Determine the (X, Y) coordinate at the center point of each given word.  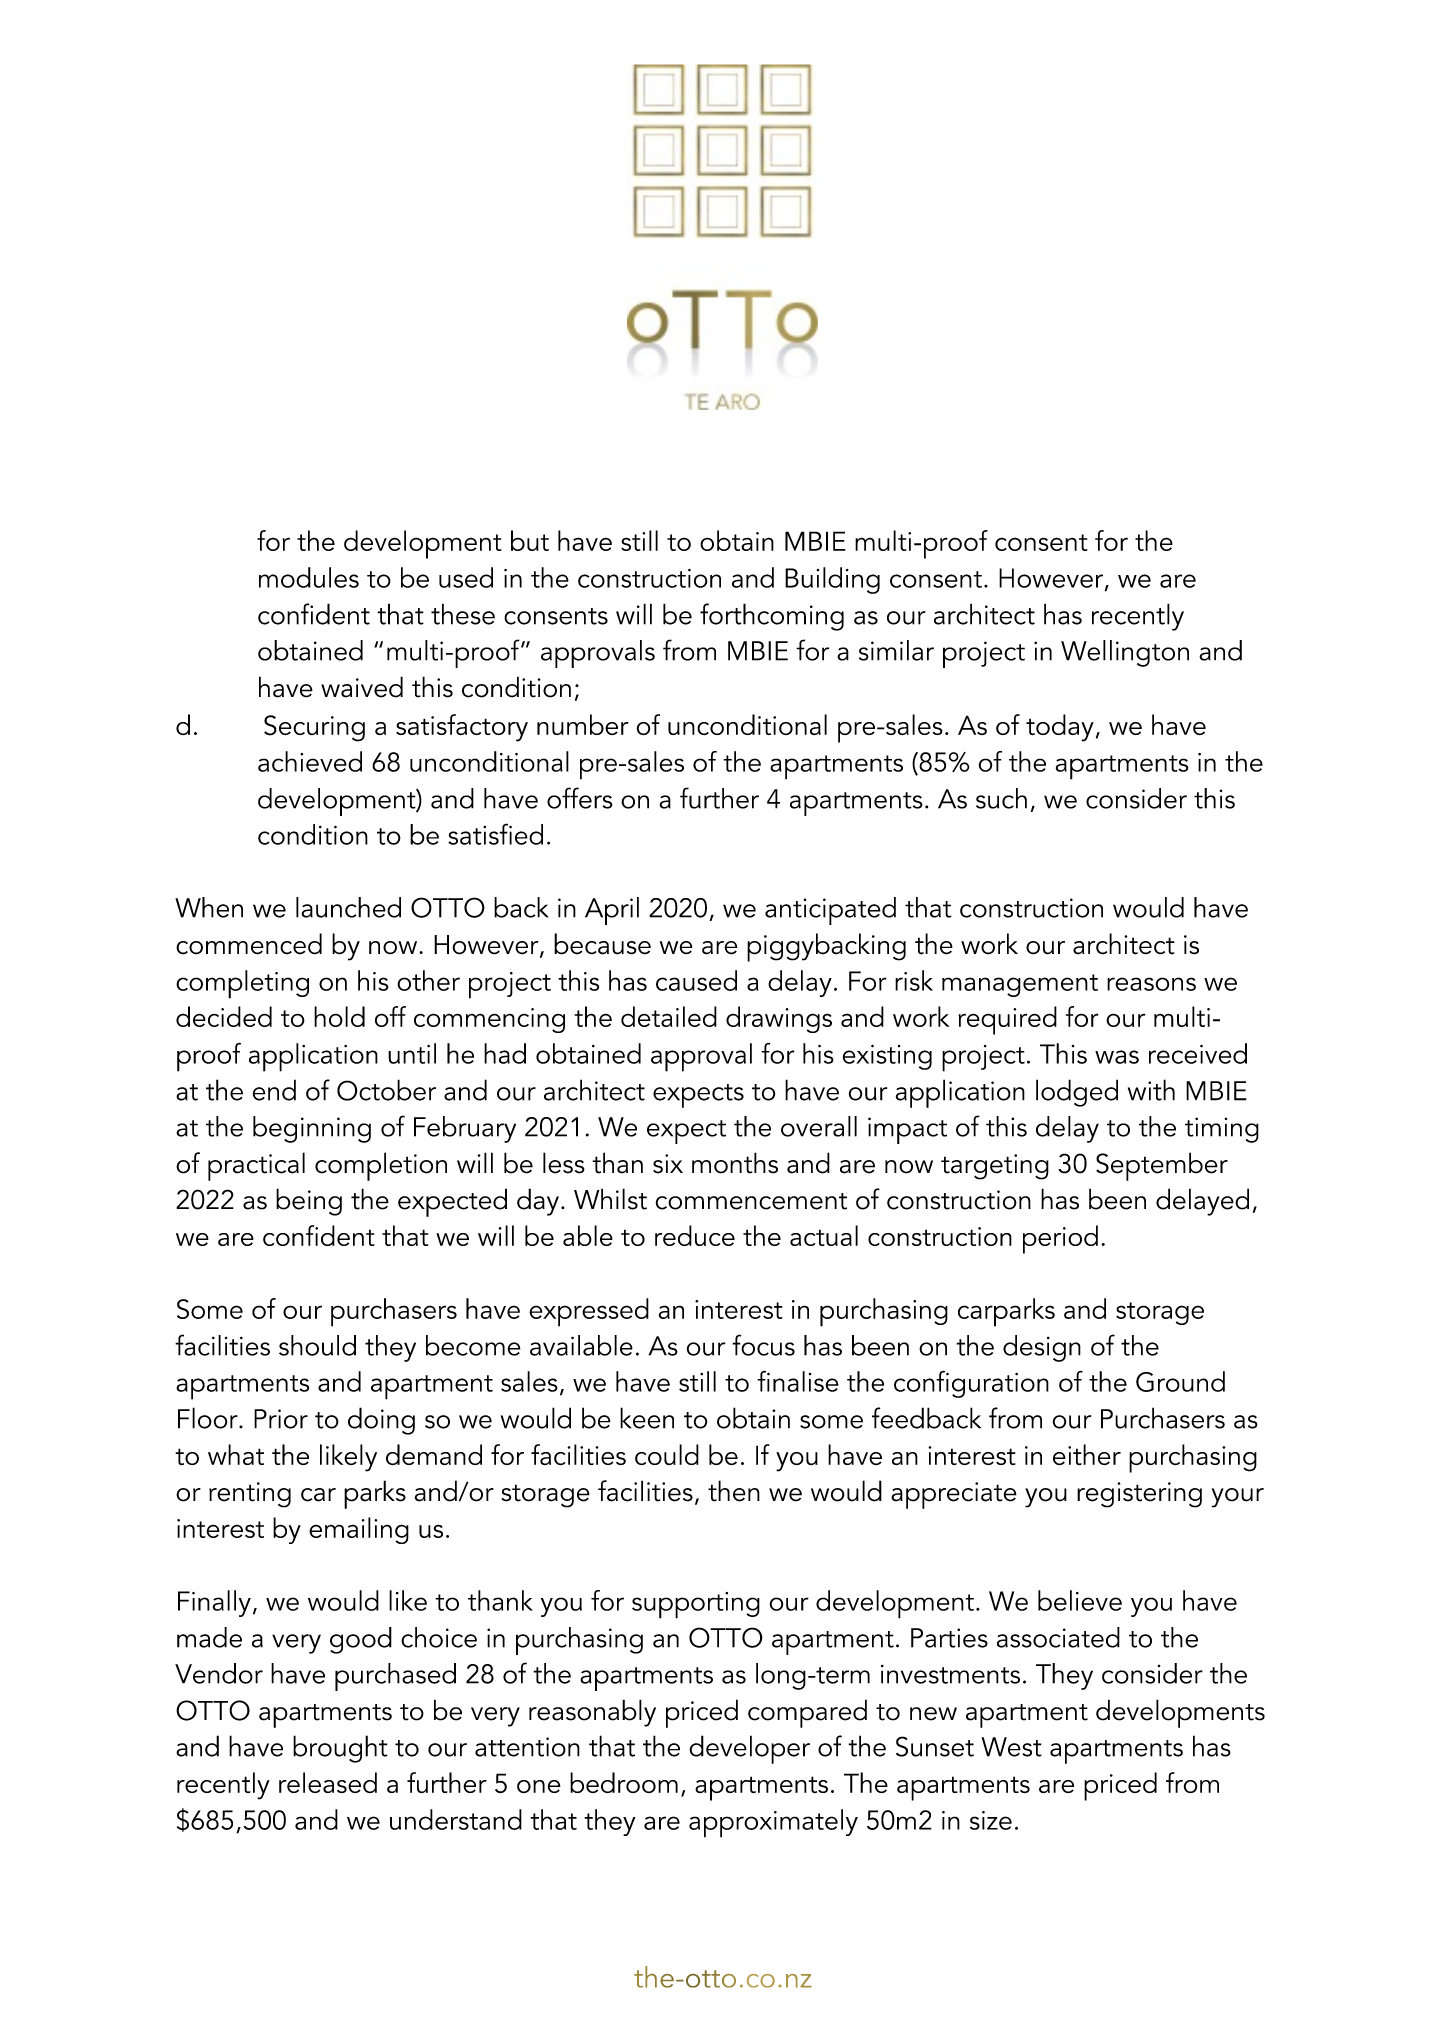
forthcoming (772, 617)
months (735, 1163)
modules (309, 577)
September (1162, 1166)
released (328, 1782)
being (309, 1202)
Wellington (1125, 653)
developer (749, 1749)
